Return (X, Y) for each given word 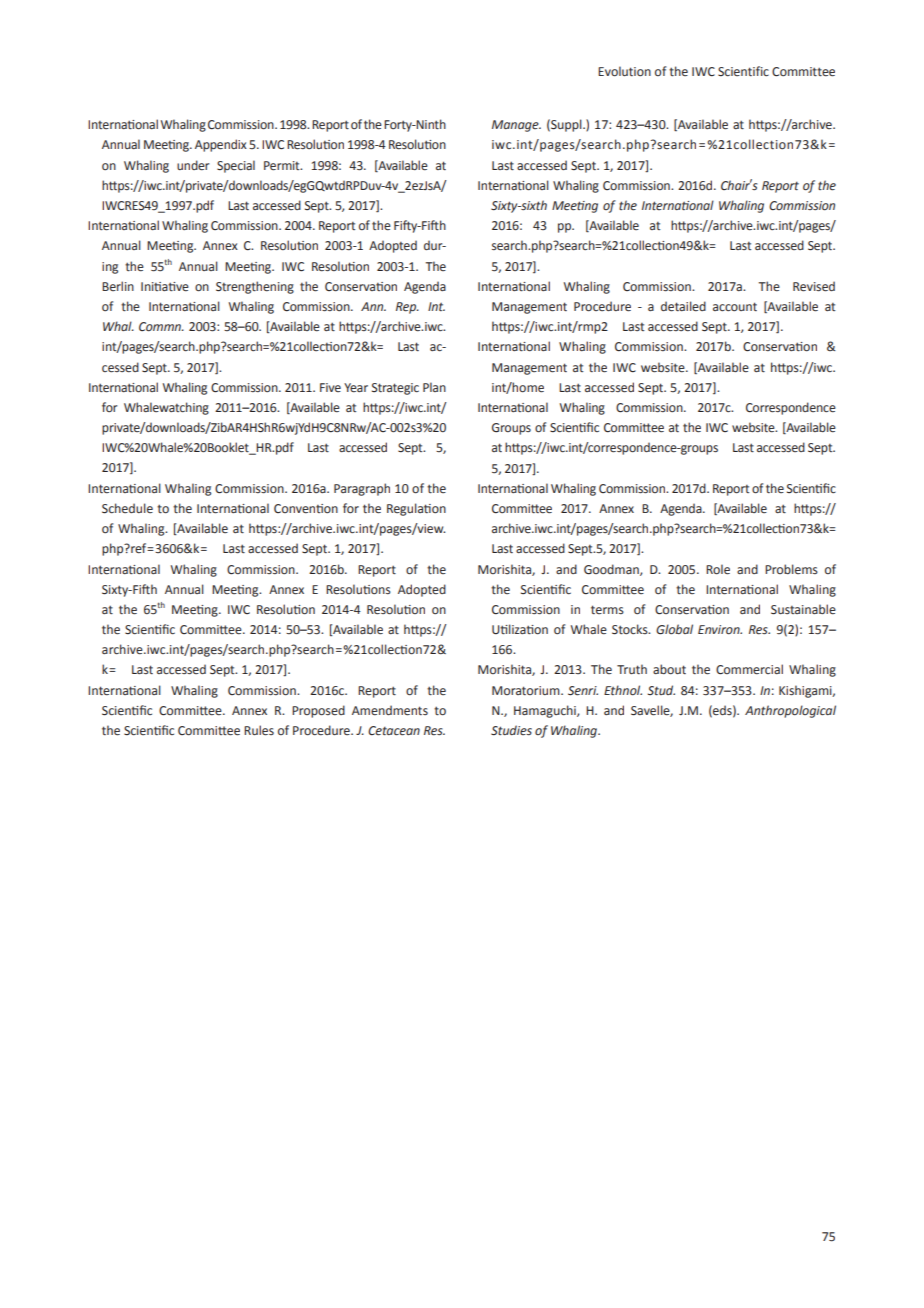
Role (718, 569)
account (735, 306)
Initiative (165, 287)
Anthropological (790, 711)
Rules (259, 730)
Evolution (624, 71)
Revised (814, 286)
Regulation (416, 509)
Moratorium (527, 690)
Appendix (221, 145)
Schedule (127, 508)
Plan (434, 387)
